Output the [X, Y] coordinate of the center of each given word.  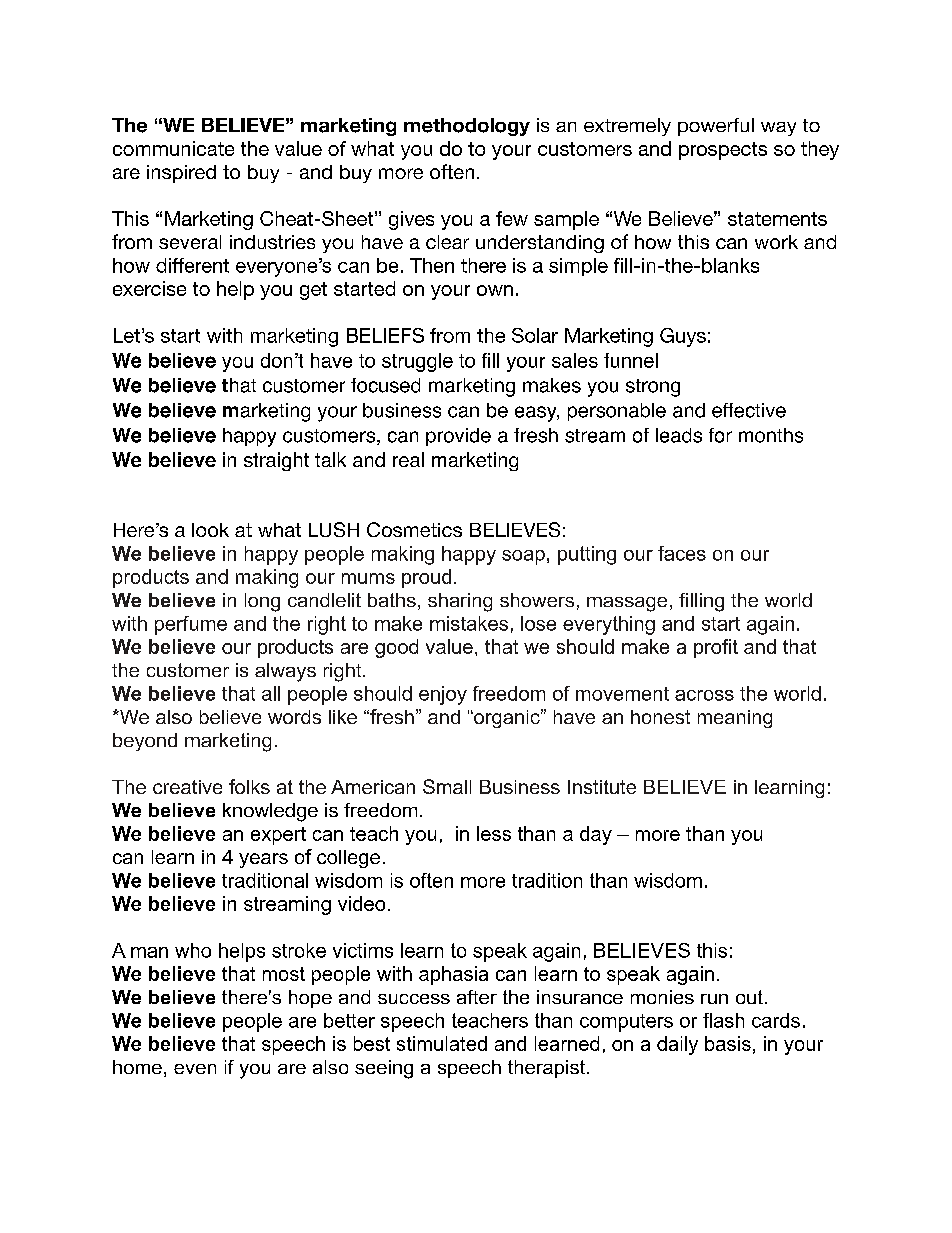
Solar [535, 335]
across [704, 695]
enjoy [443, 695]
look [210, 530]
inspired [181, 174]
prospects [723, 151]
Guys [683, 337]
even [195, 1069]
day [596, 835]
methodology [467, 127]
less [494, 833]
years [263, 860]
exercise [149, 288]
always [285, 672]
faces [682, 553]
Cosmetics [414, 529]
